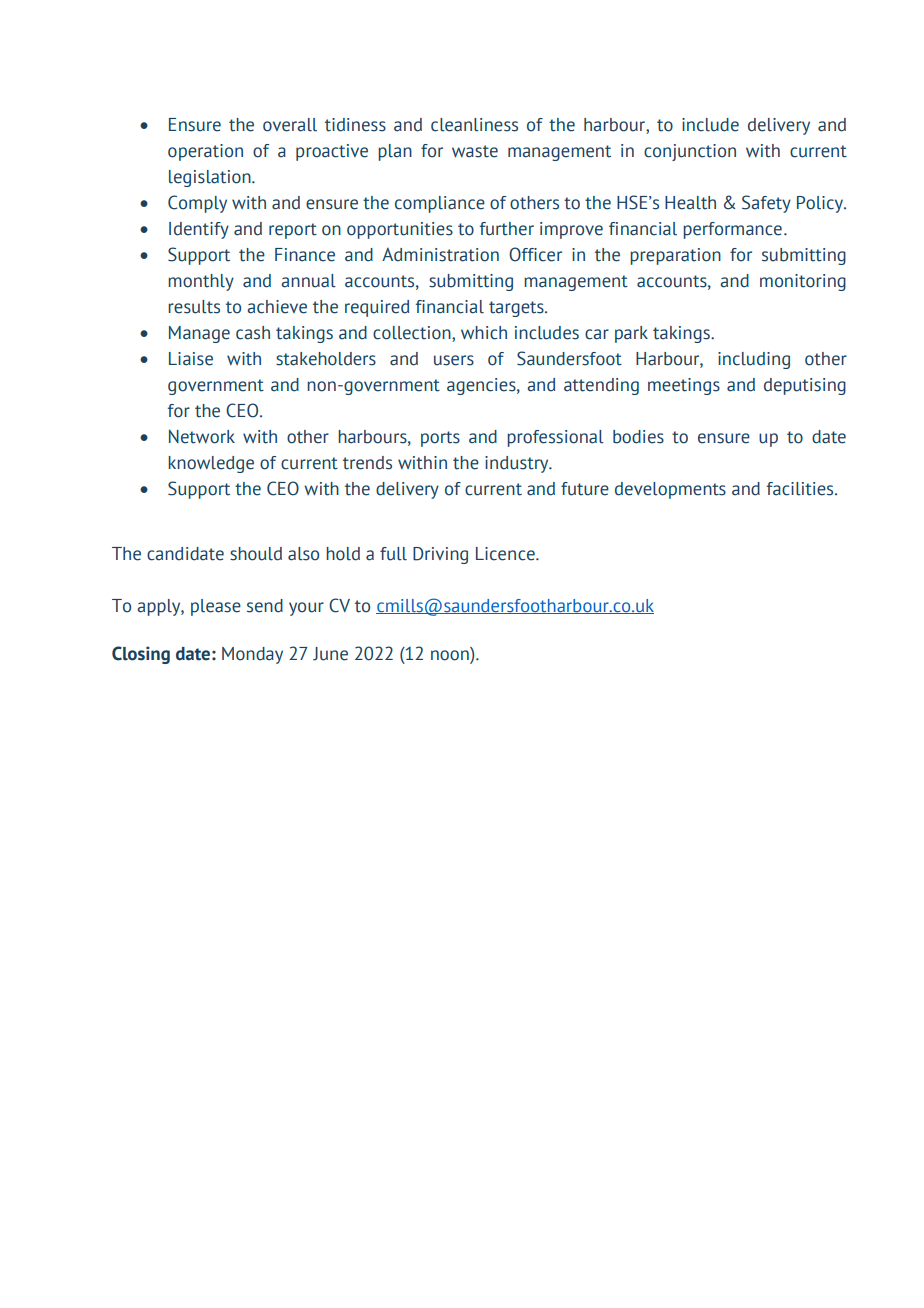 This image has width=924, height=1308. Describe the element at coordinates (211, 464) in the image. I see `knowledge` at that location.
